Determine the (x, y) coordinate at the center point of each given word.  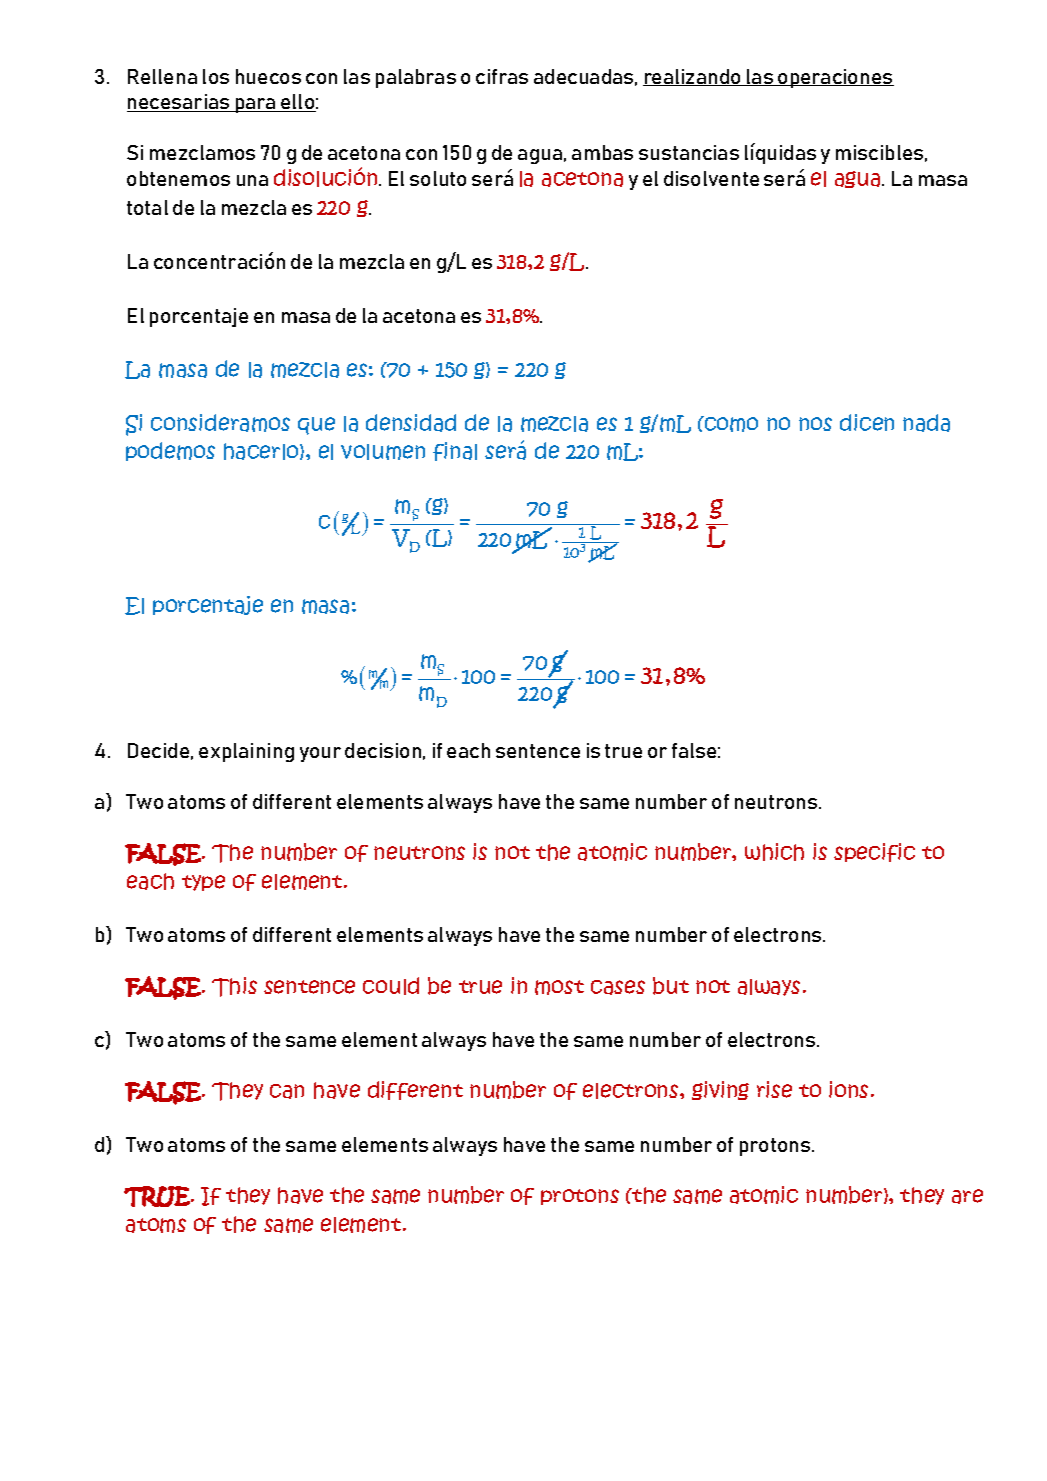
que (316, 426)
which (774, 852)
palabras (416, 78)
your (320, 754)
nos (815, 424)
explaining (246, 752)
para (255, 105)
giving (720, 1090)
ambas (602, 152)
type (203, 883)
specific (874, 852)
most (559, 987)
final (455, 451)
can (287, 1091)
